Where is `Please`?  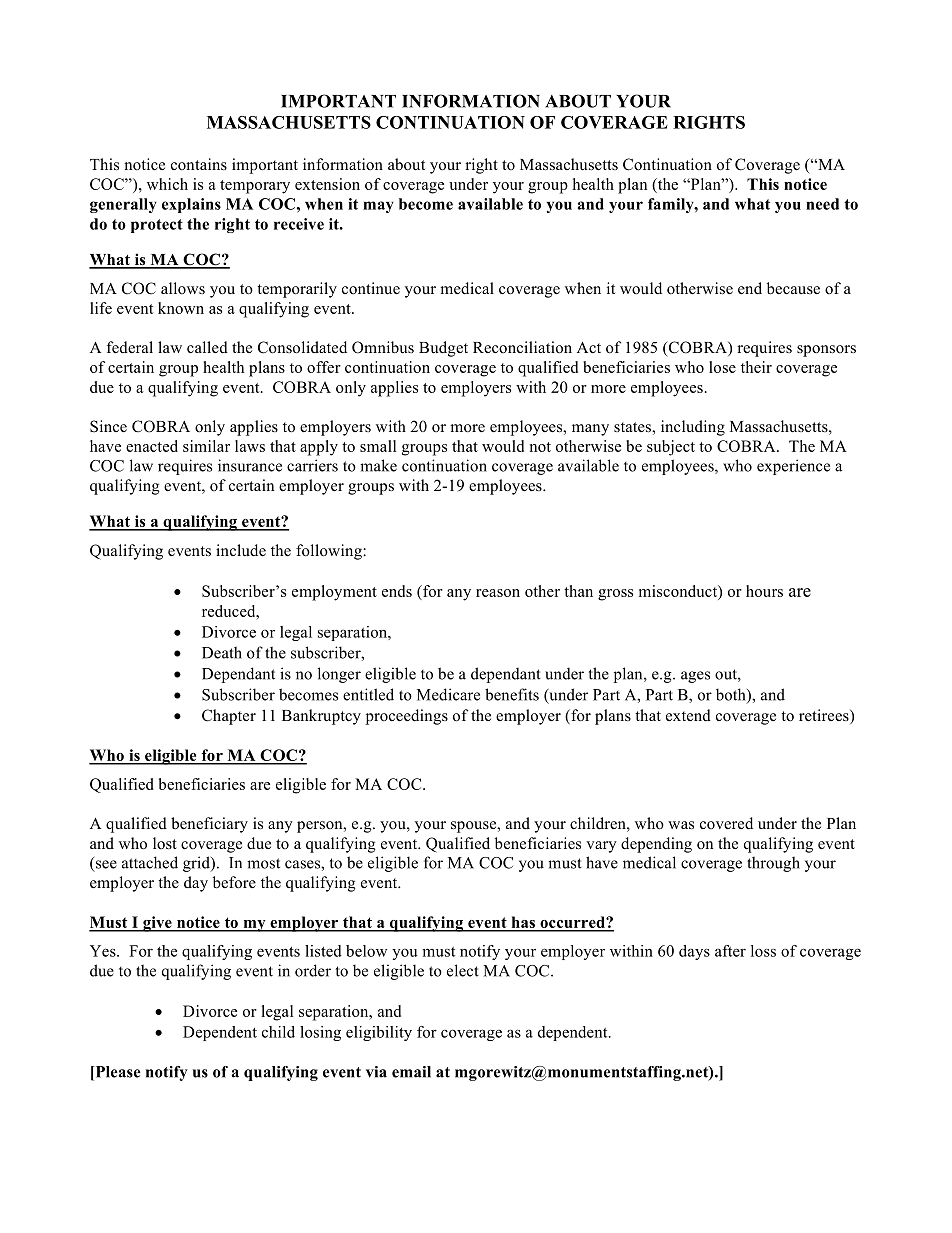 Please is located at coordinates (117, 1073).
